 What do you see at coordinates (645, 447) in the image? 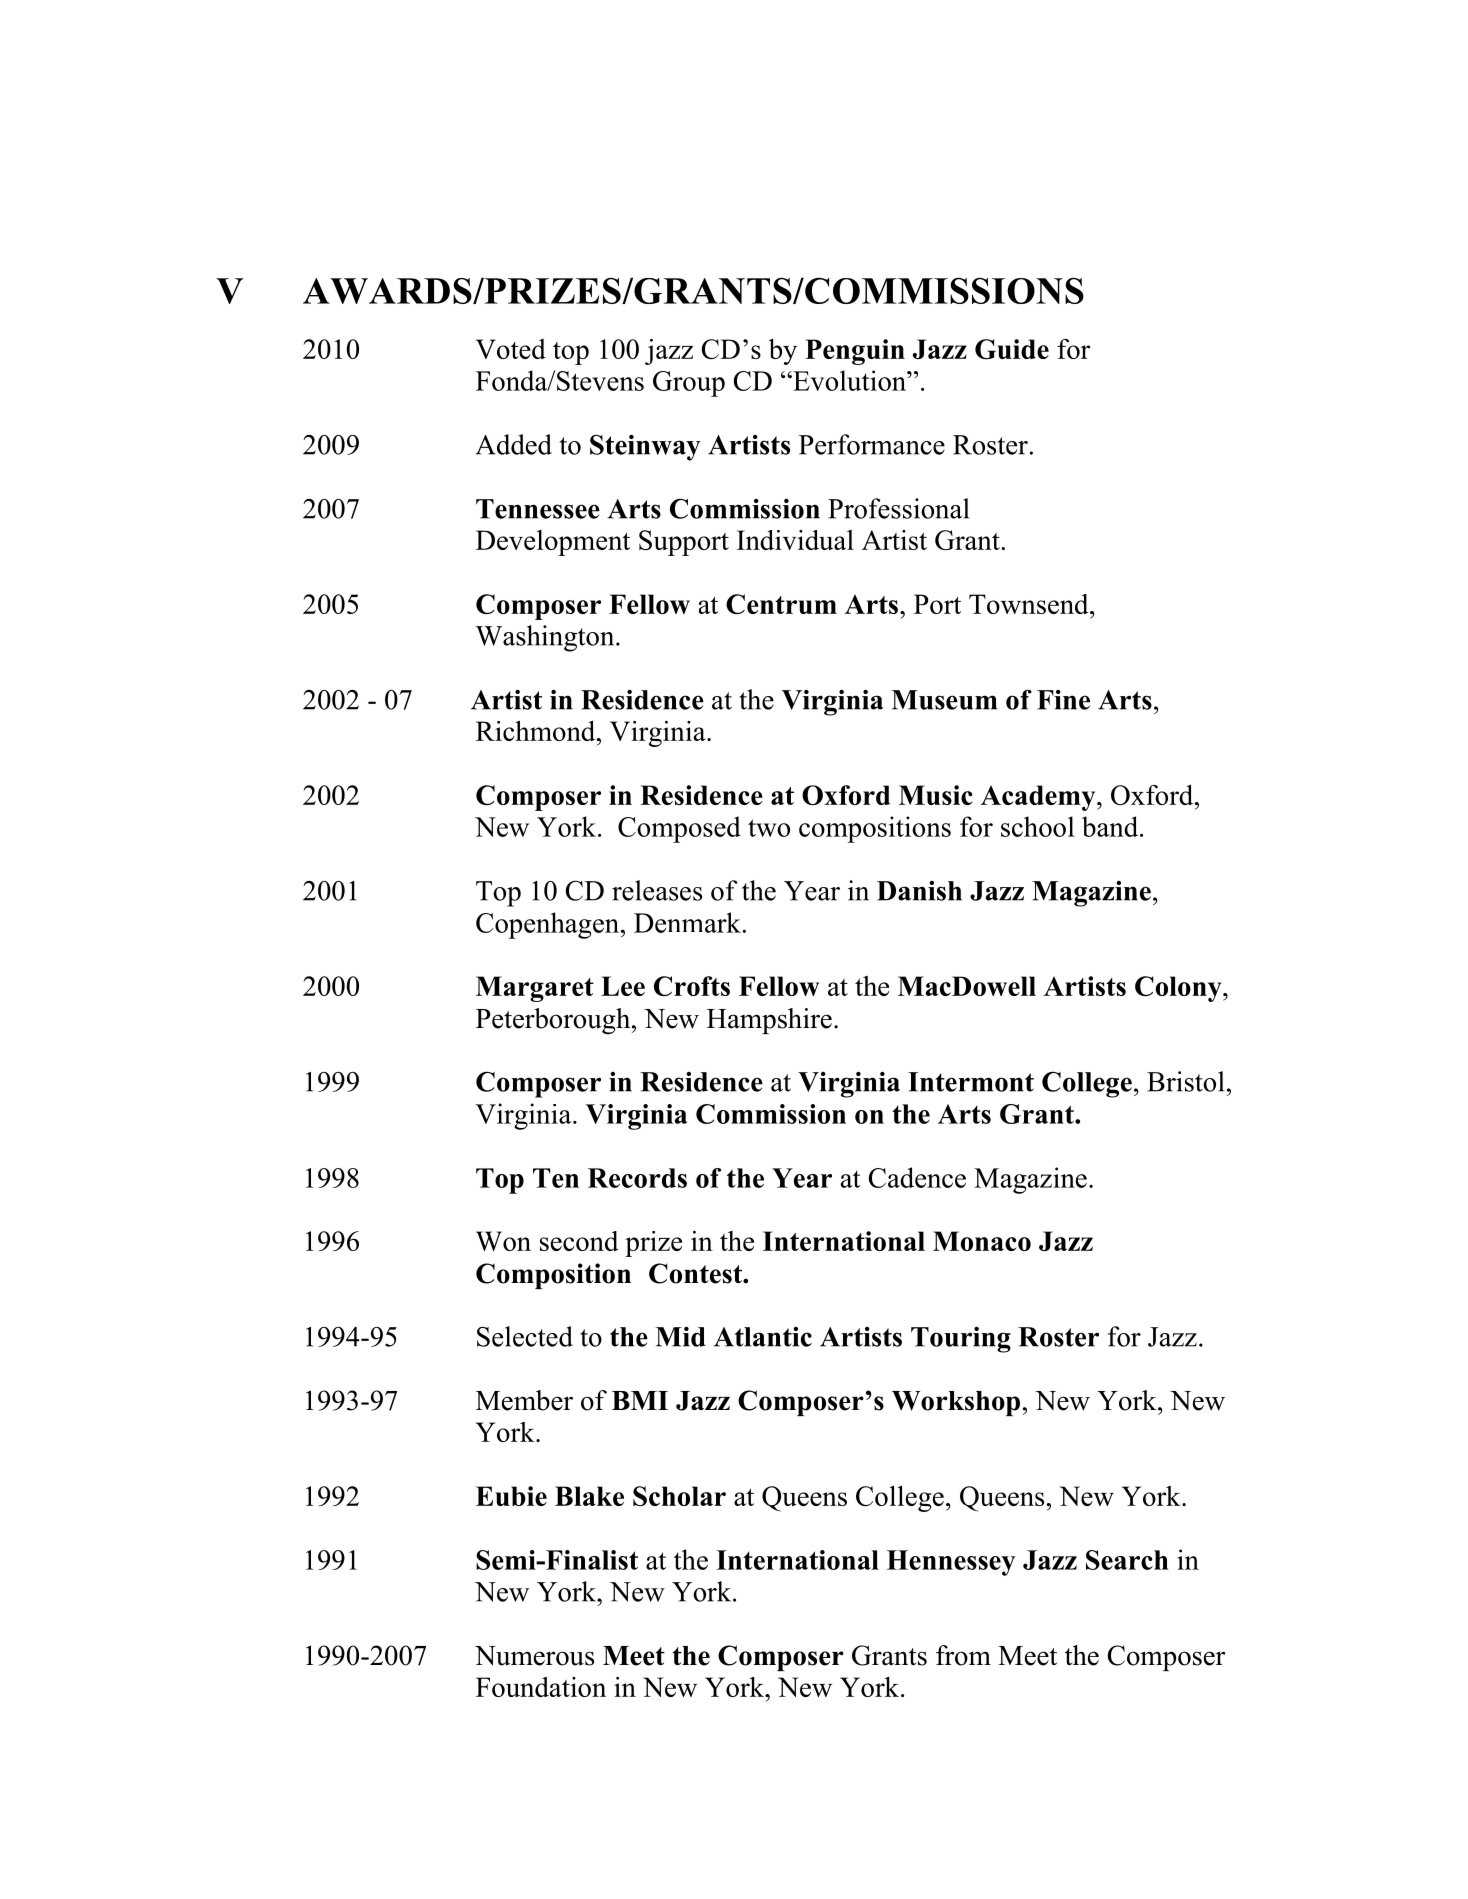
I see `Steinway` at bounding box center [645, 447].
